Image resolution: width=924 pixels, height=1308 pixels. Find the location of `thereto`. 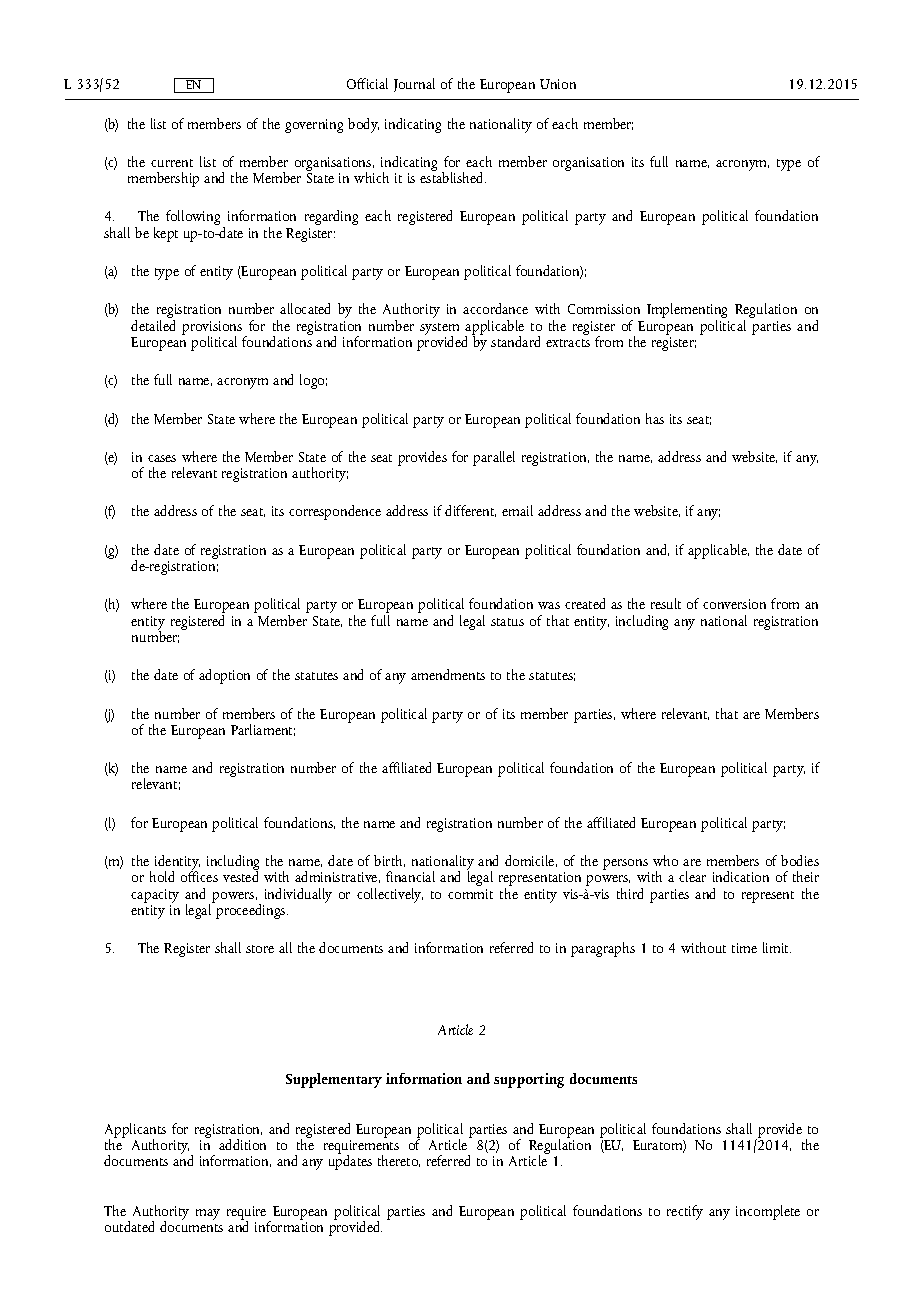

thereto is located at coordinates (399, 1161).
